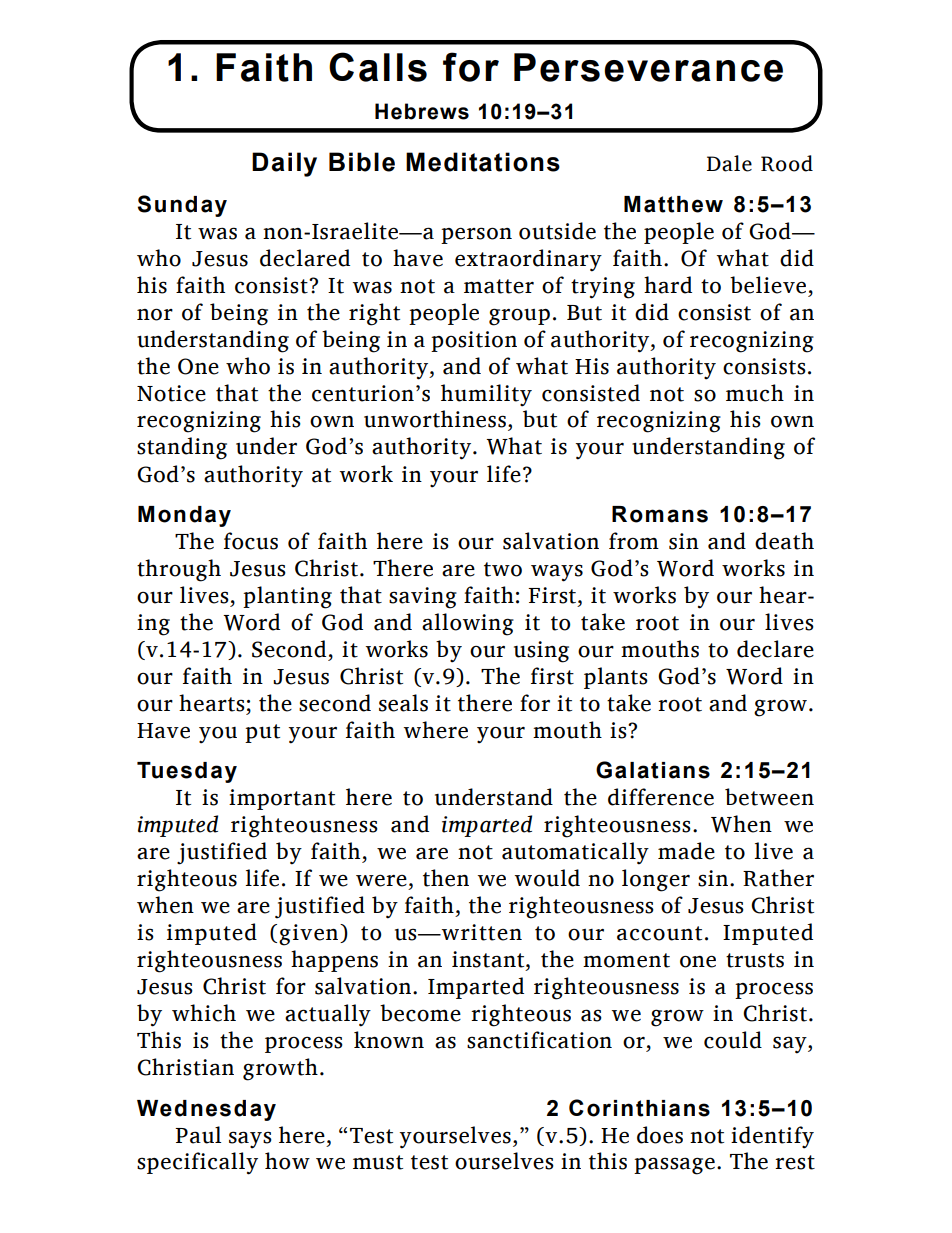 This screenshot has width=952, height=1233. What do you see at coordinates (755, 393) in the screenshot?
I see `much` at bounding box center [755, 393].
